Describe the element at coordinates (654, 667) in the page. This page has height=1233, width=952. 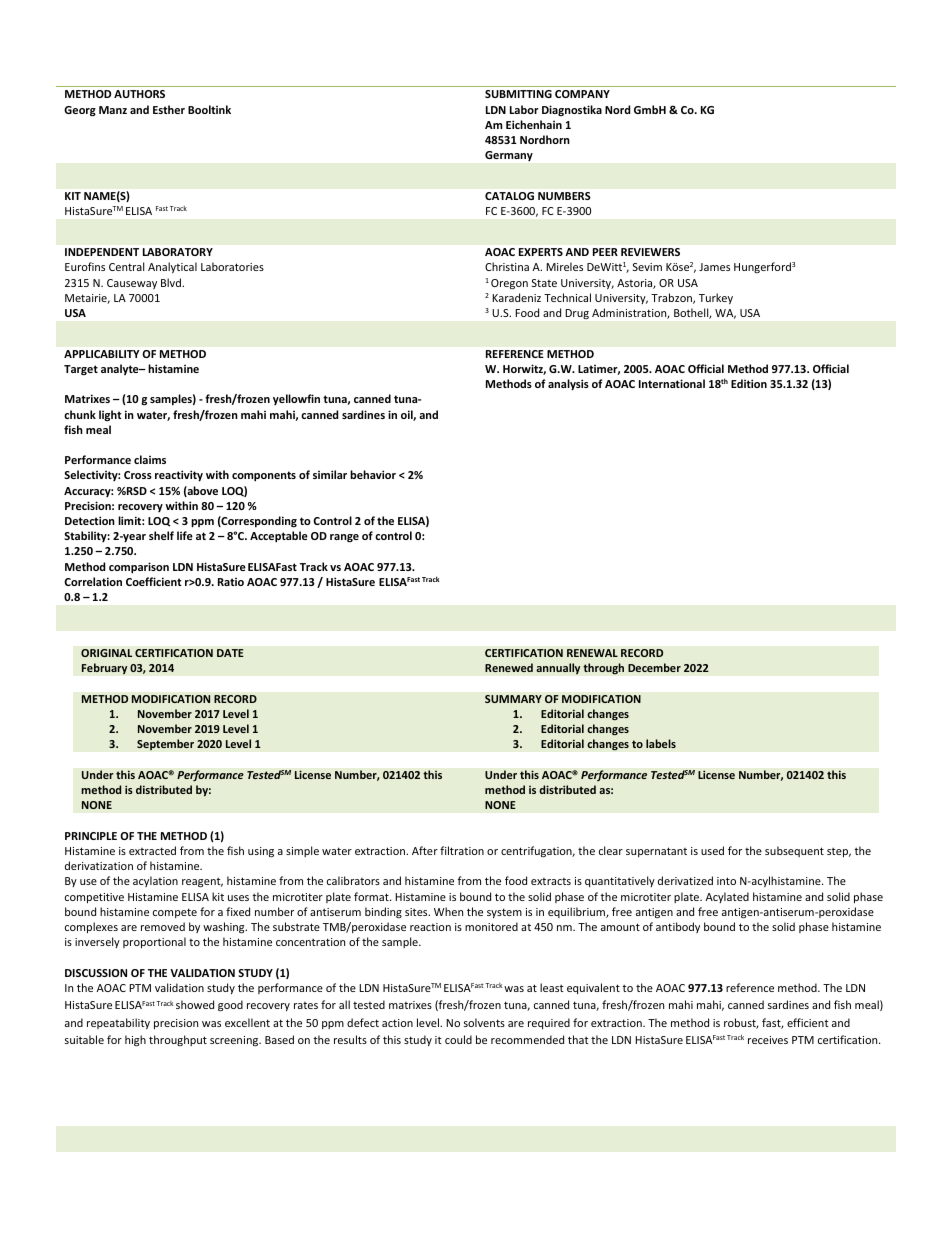
I see `December` at that location.
